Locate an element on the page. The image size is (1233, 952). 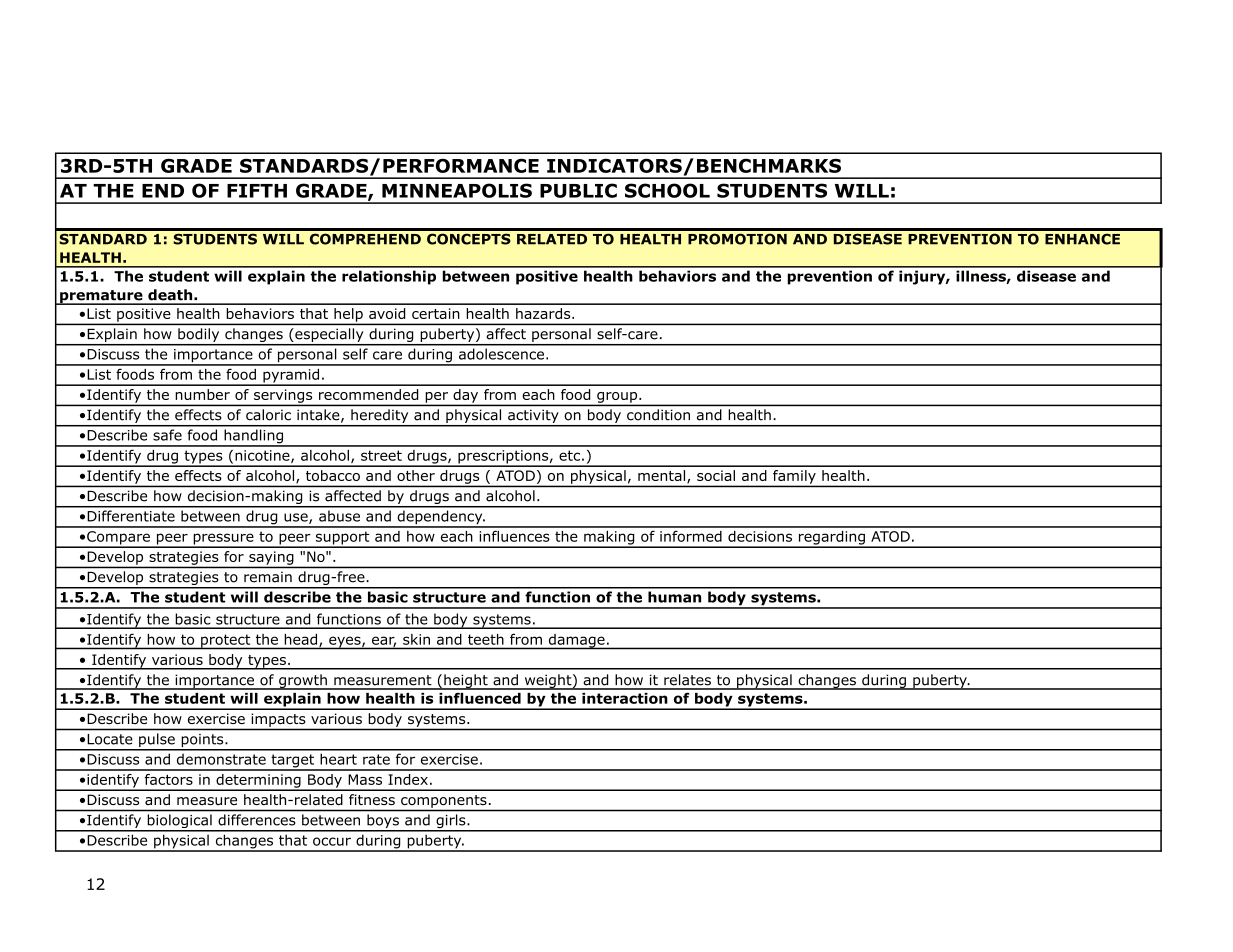
mental is located at coordinates (663, 476).
